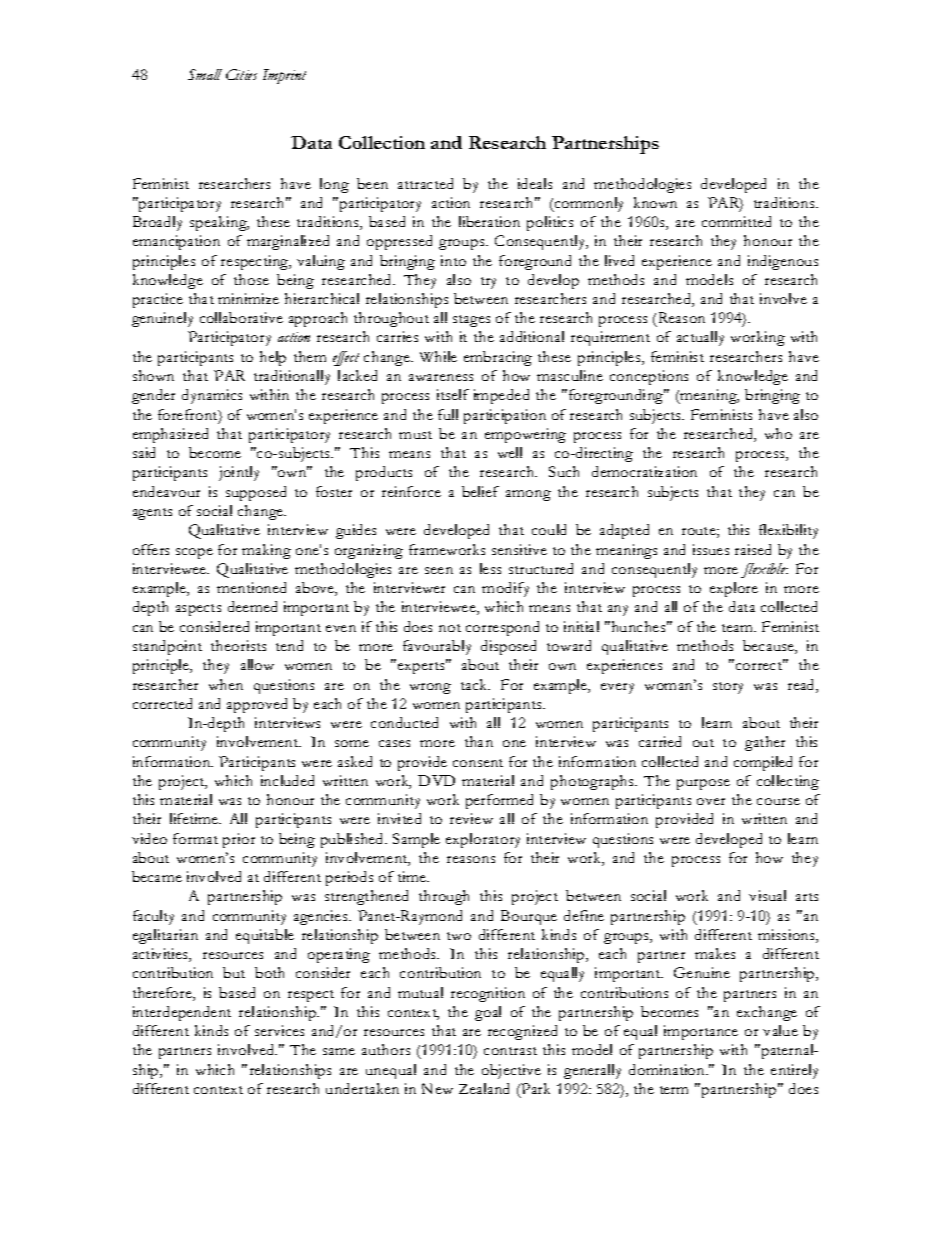 This screenshot has height=1233, width=952. What do you see at coordinates (241, 74) in the screenshot?
I see `Cities` at bounding box center [241, 74].
